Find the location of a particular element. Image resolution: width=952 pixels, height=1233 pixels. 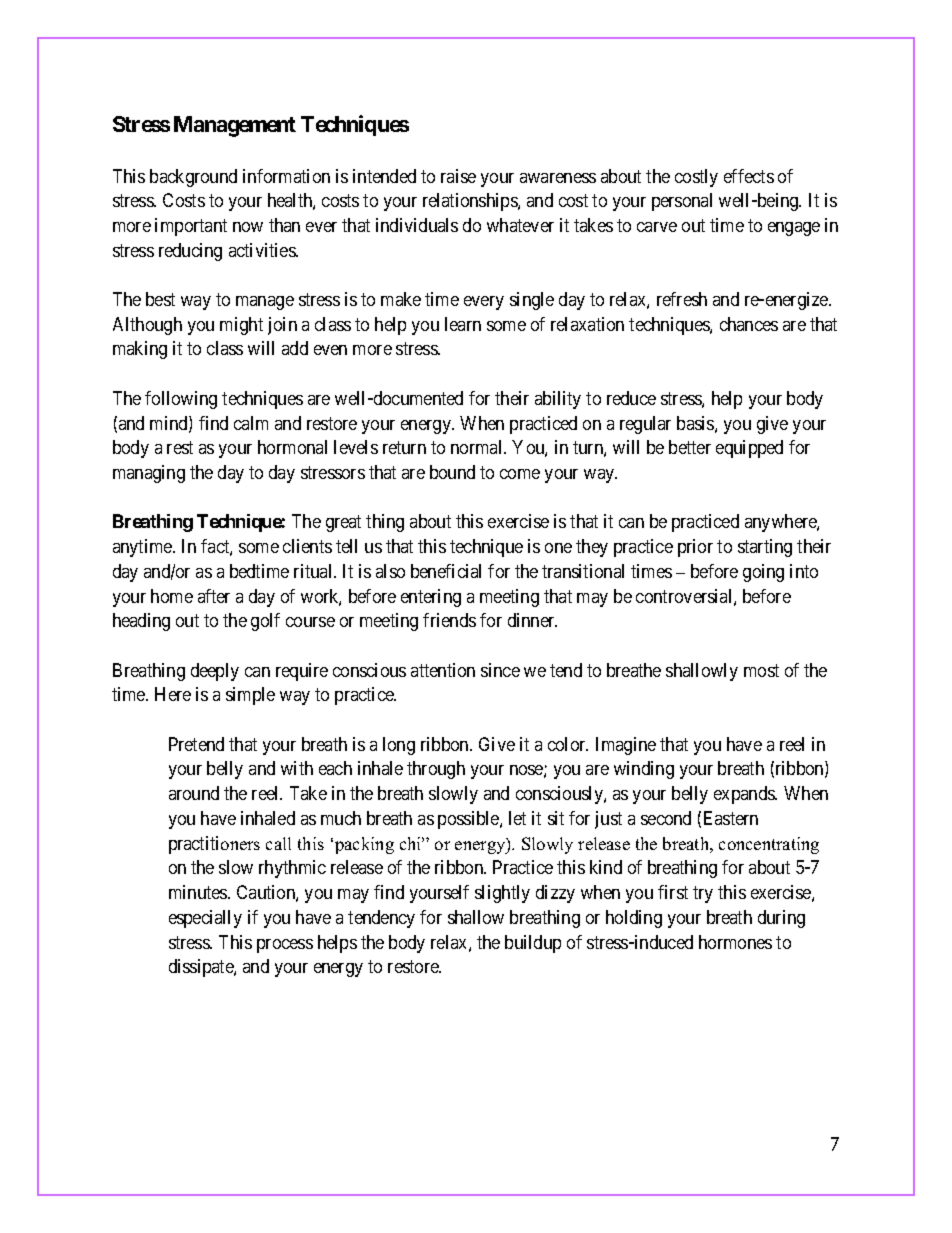

background is located at coordinates (193, 178).
